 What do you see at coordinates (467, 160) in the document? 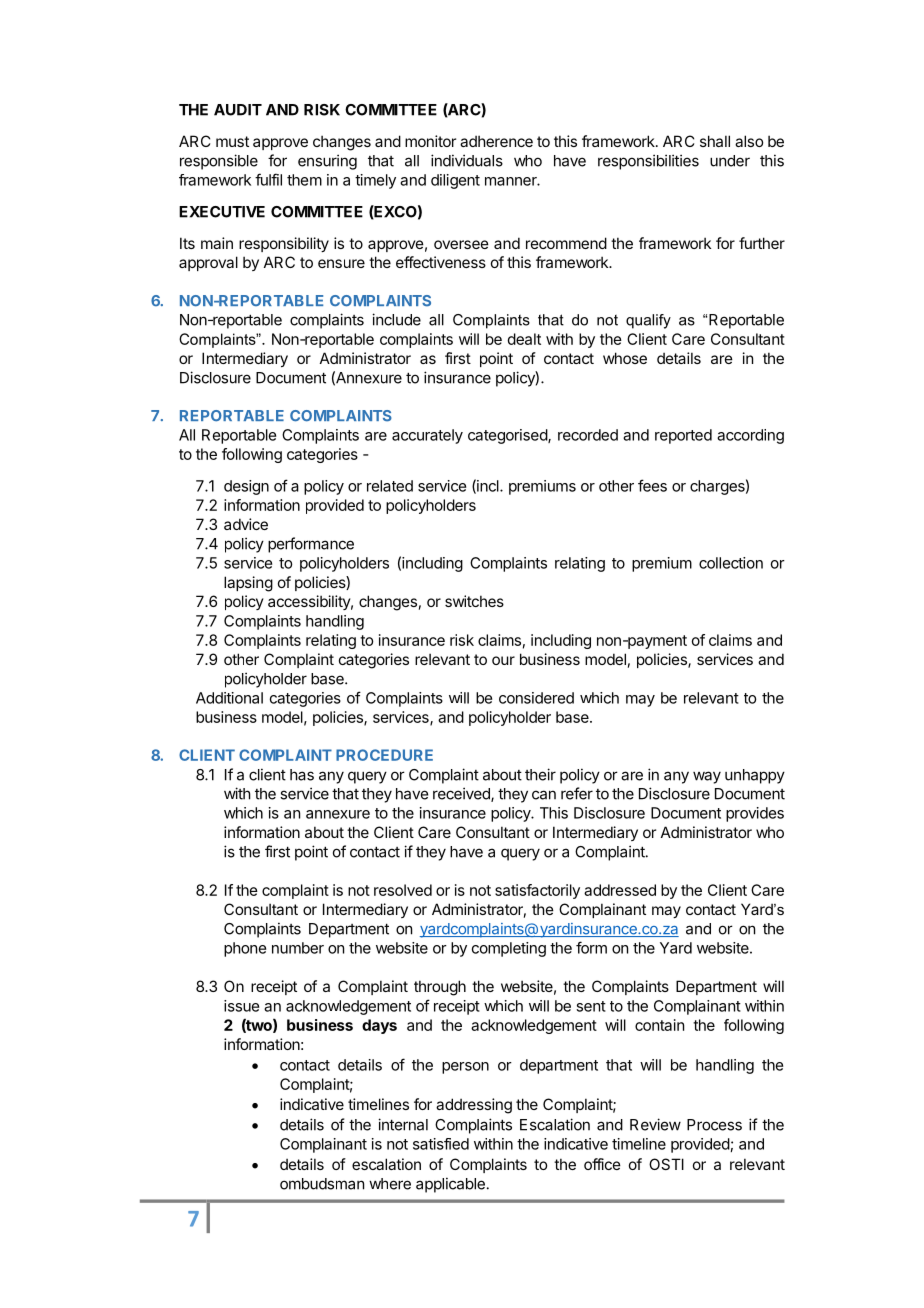
I see `individuals` at bounding box center [467, 160].
